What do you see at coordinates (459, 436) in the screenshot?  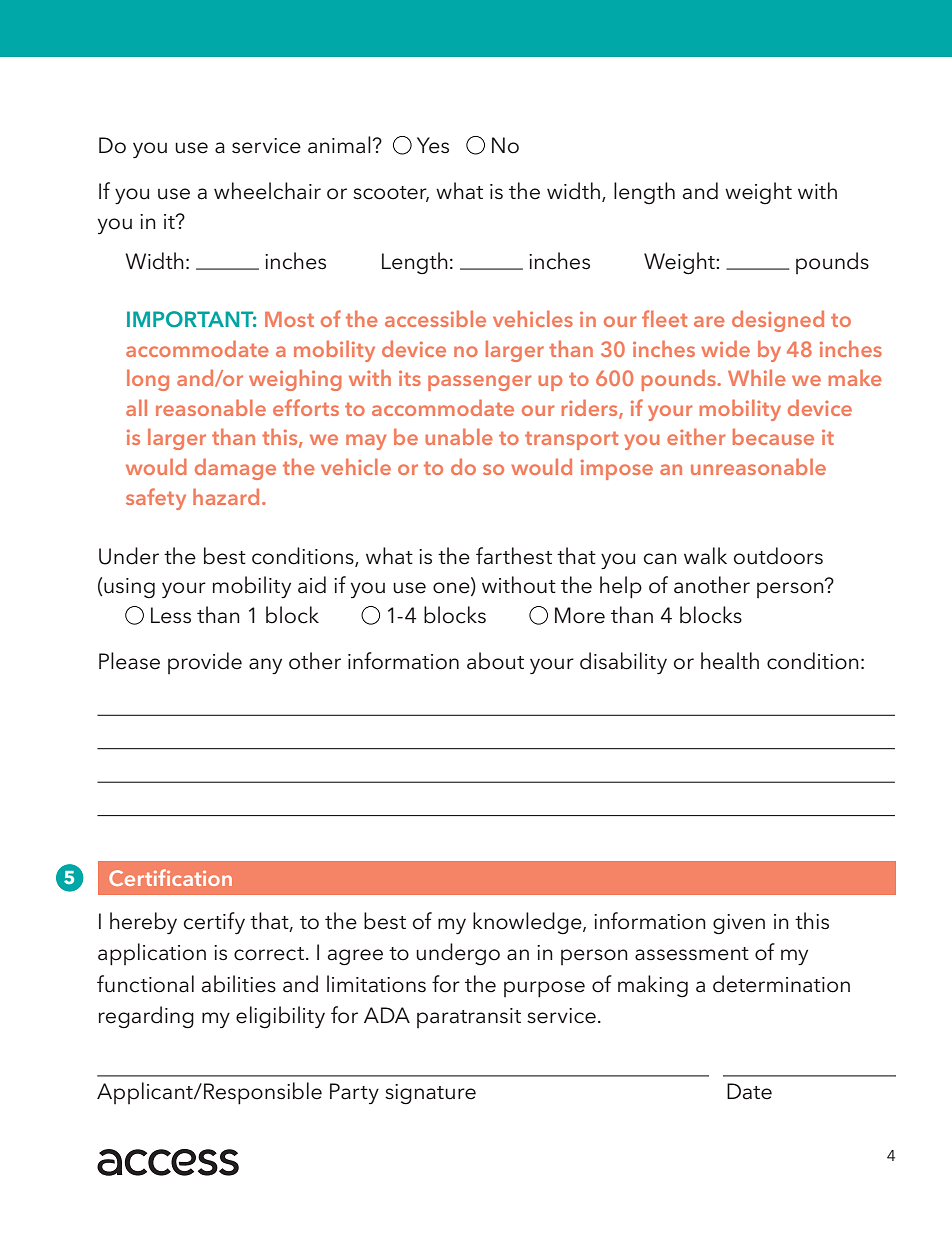 I see `unable` at bounding box center [459, 436].
